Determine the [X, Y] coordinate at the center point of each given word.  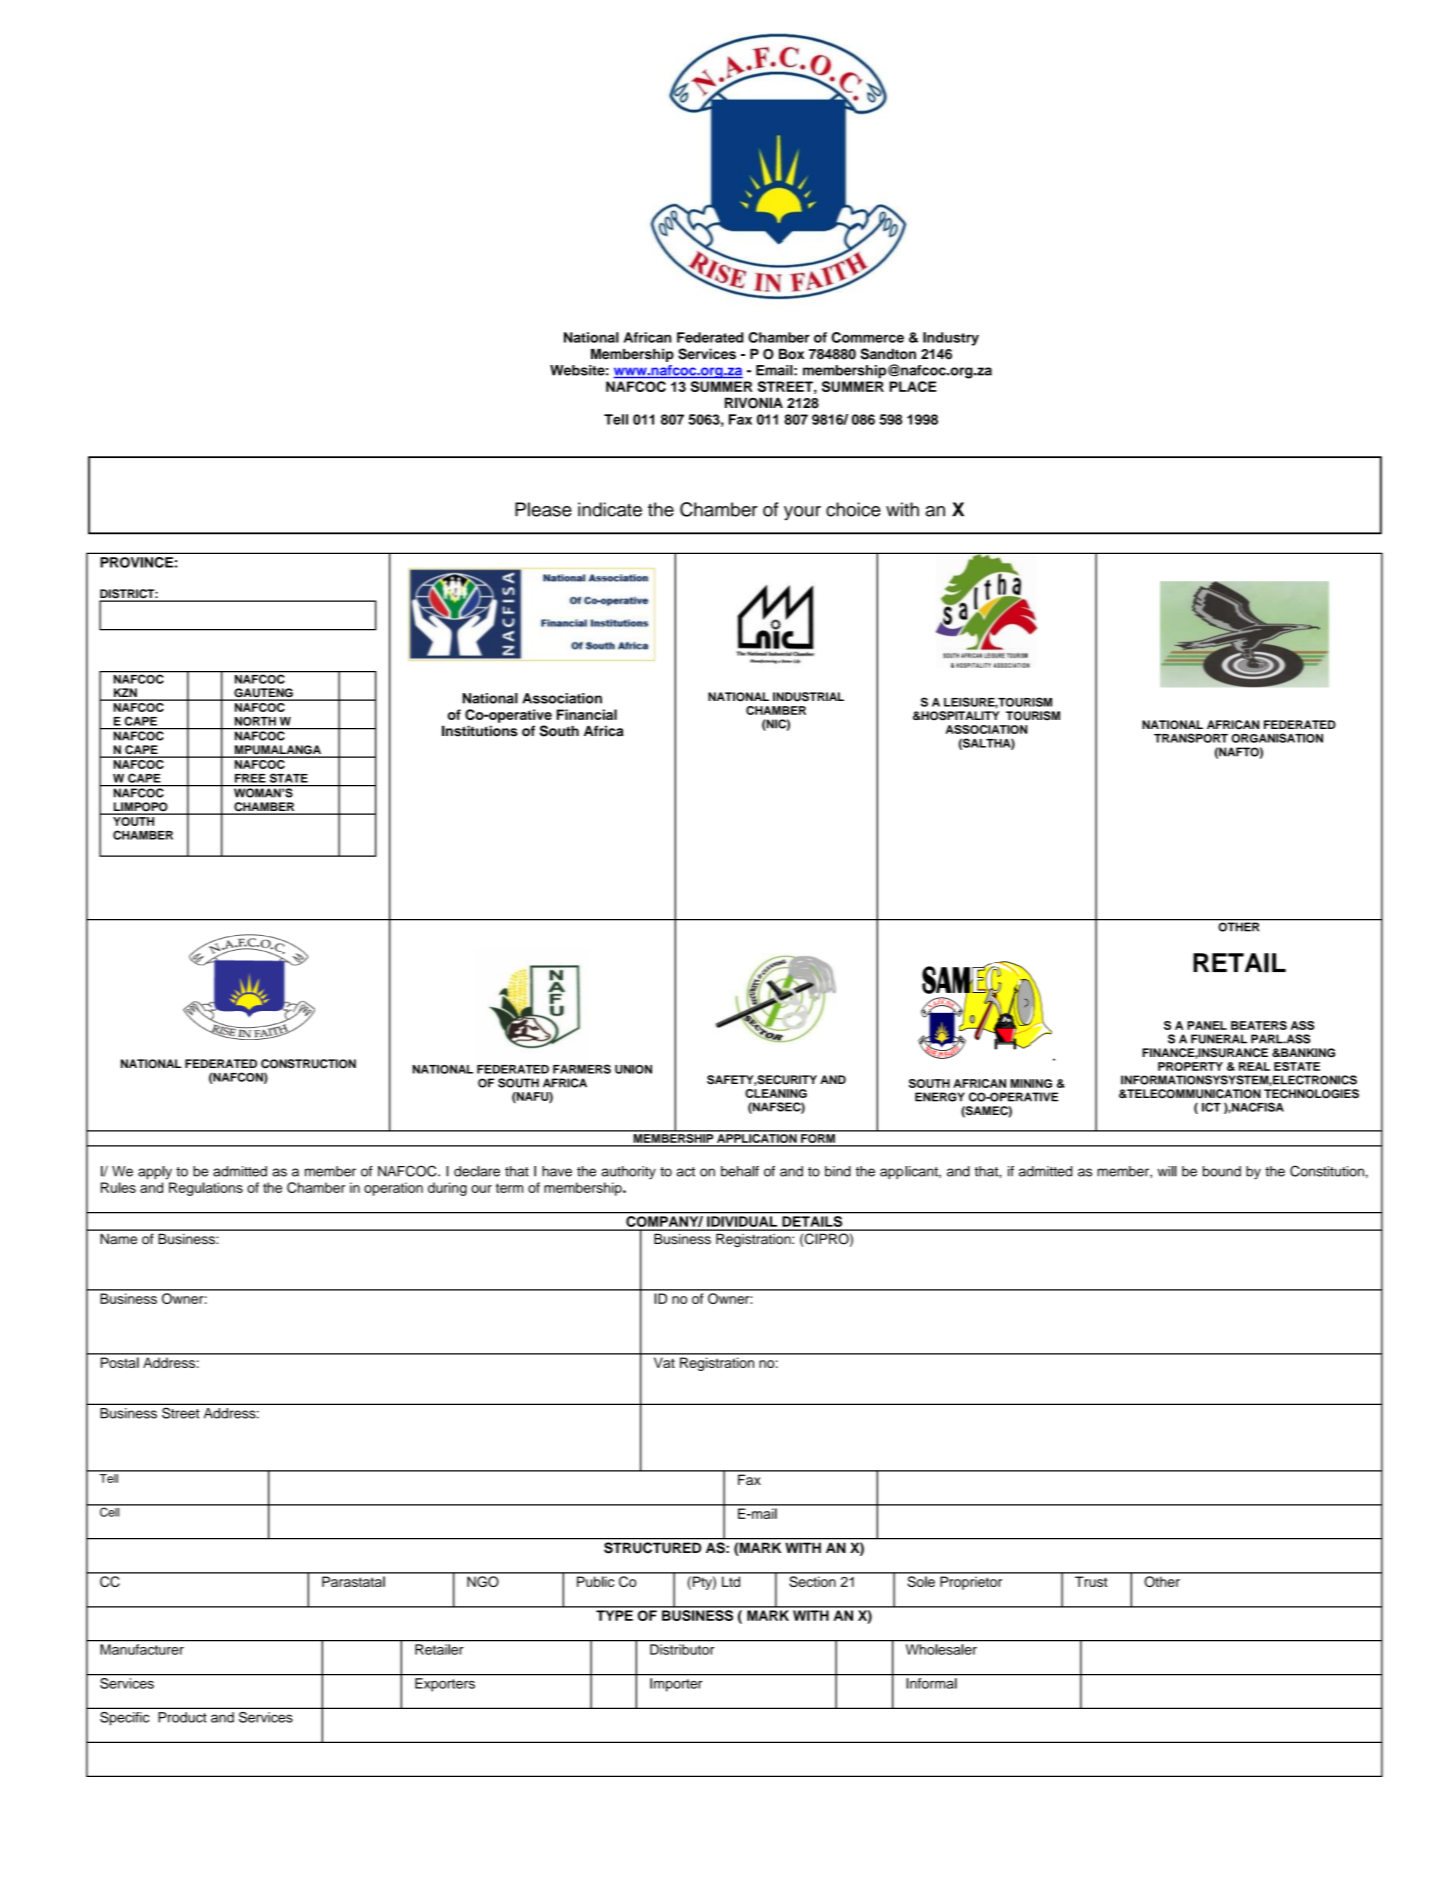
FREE [250, 778]
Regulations [206, 1189]
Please [543, 509]
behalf [740, 1171]
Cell [110, 1511]
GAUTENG [263, 694]
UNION [633, 1069]
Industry [951, 339]
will [1167, 1171]
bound [1222, 1171]
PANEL [1207, 1025]
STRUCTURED [652, 1547]
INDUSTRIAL [808, 697]
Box [791, 354]
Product [182, 1717]
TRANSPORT [1191, 738]
